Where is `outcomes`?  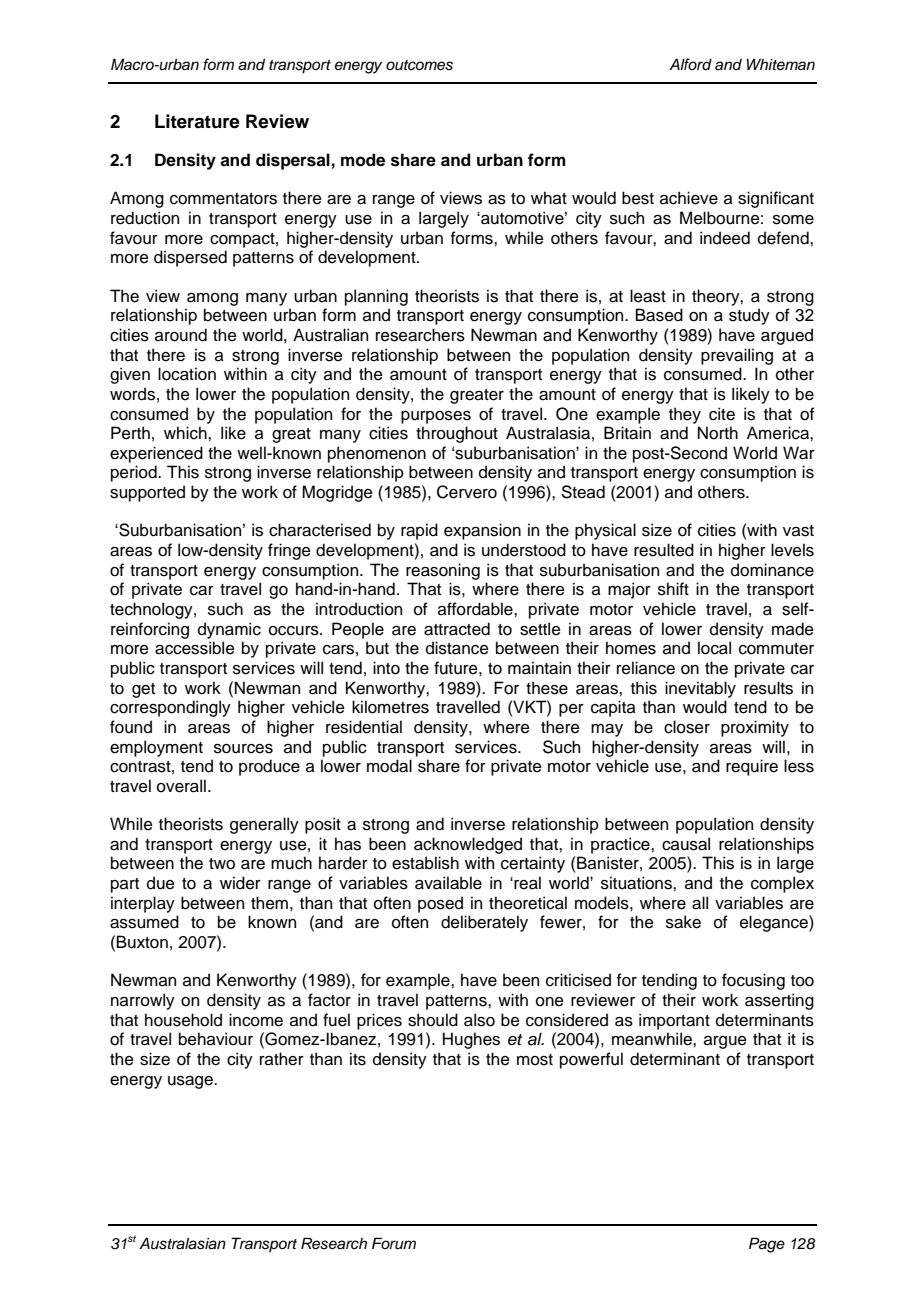
outcomes is located at coordinates (419, 65).
